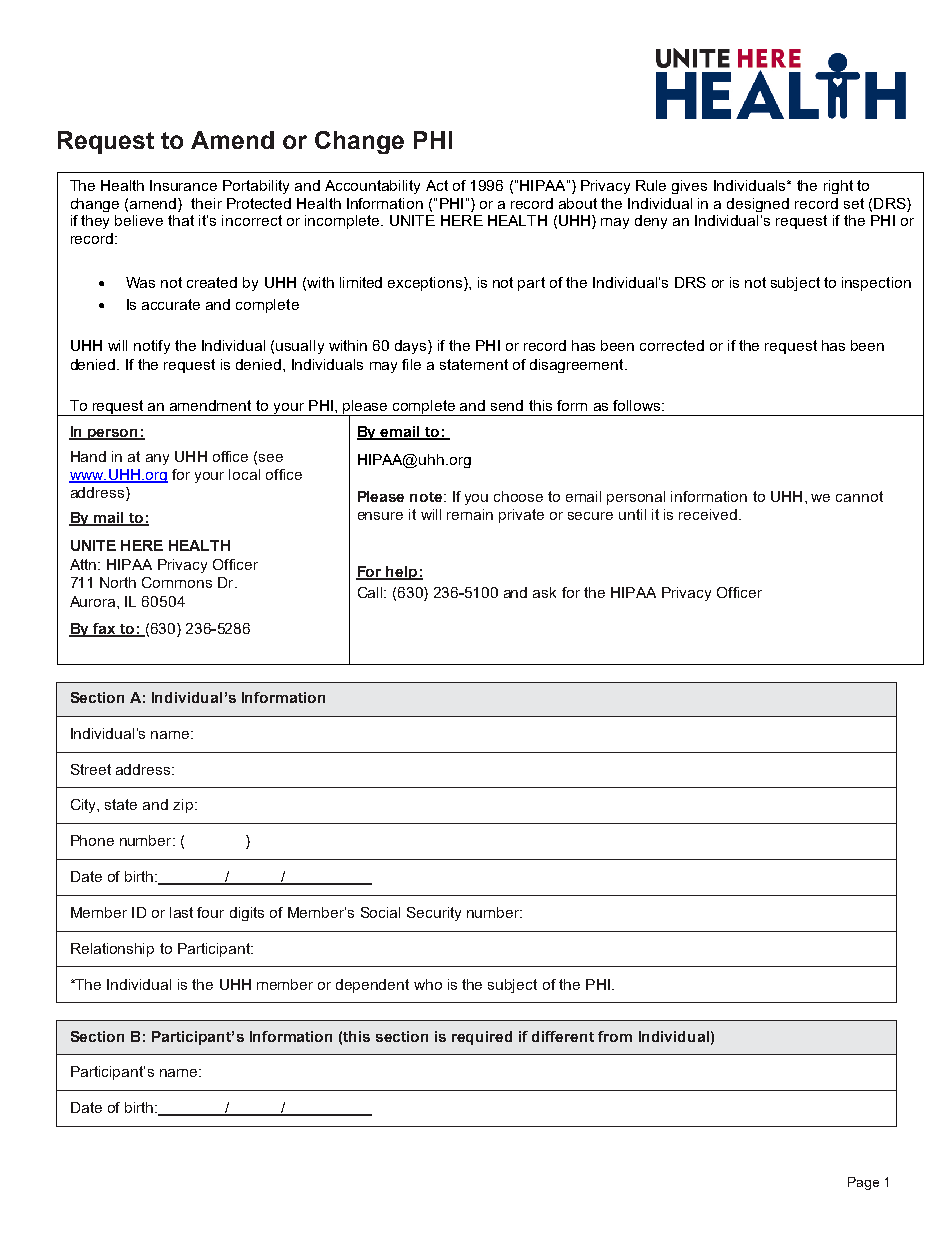 The image size is (952, 1233). I want to click on send, so click(507, 405).
